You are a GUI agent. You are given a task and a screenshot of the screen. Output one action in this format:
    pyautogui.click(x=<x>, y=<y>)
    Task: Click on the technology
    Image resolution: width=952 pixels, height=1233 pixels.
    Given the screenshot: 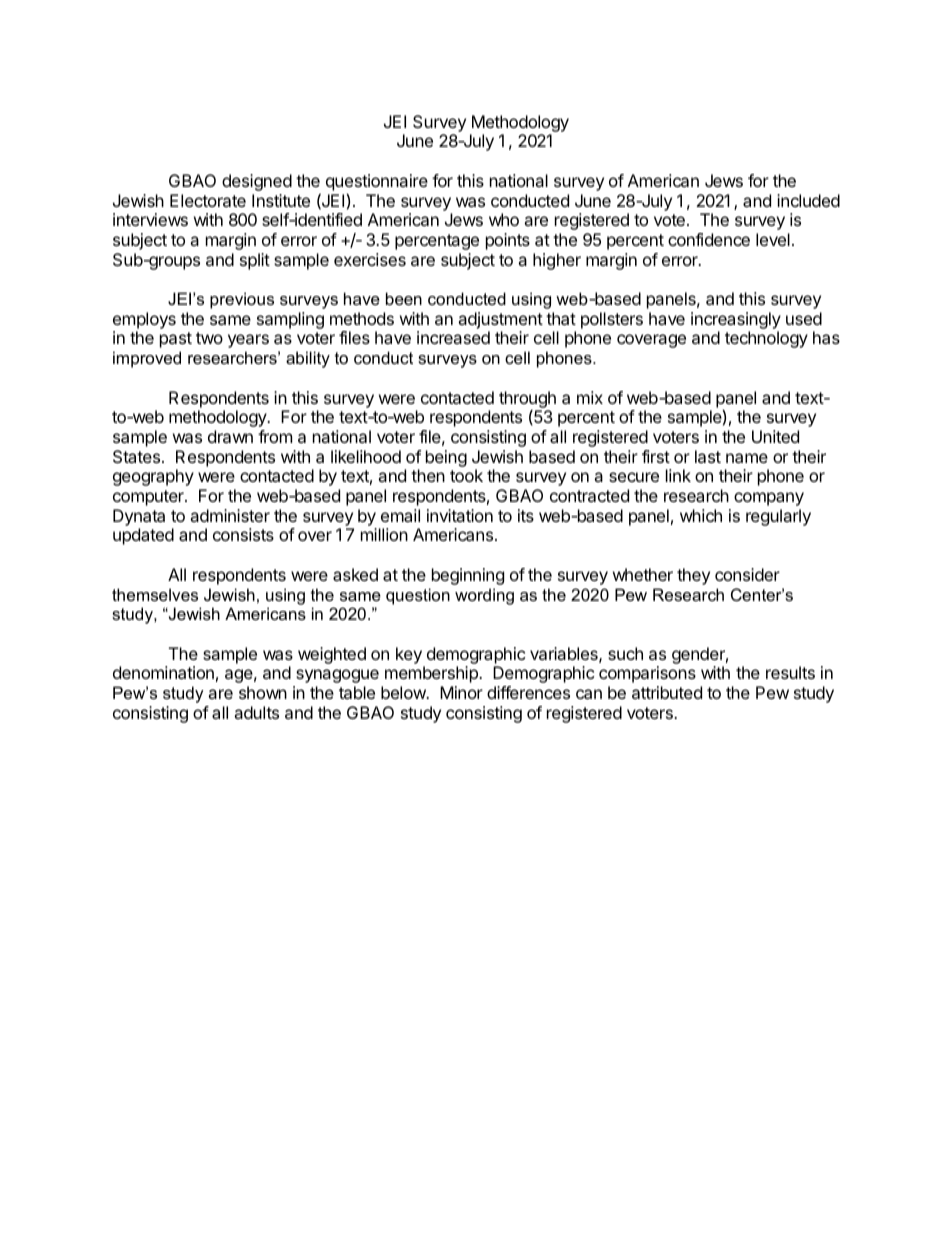 What is the action you would take?
    pyautogui.click(x=766, y=339)
